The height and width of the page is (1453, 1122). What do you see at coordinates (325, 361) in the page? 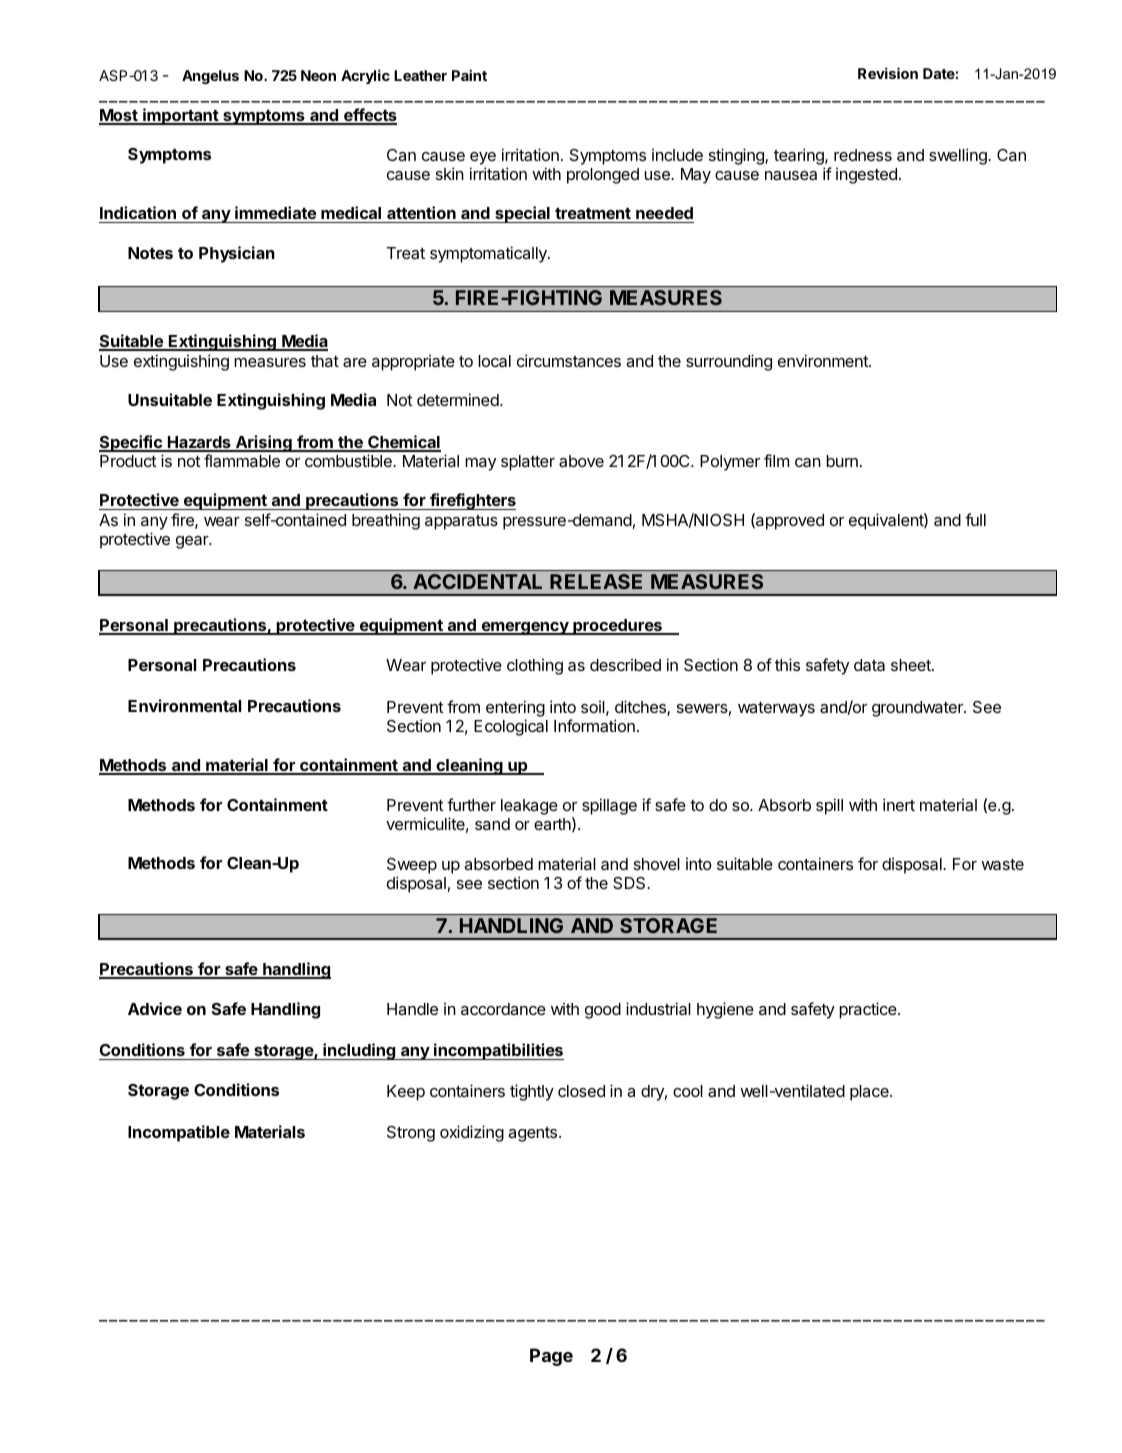
I see `that` at bounding box center [325, 361].
